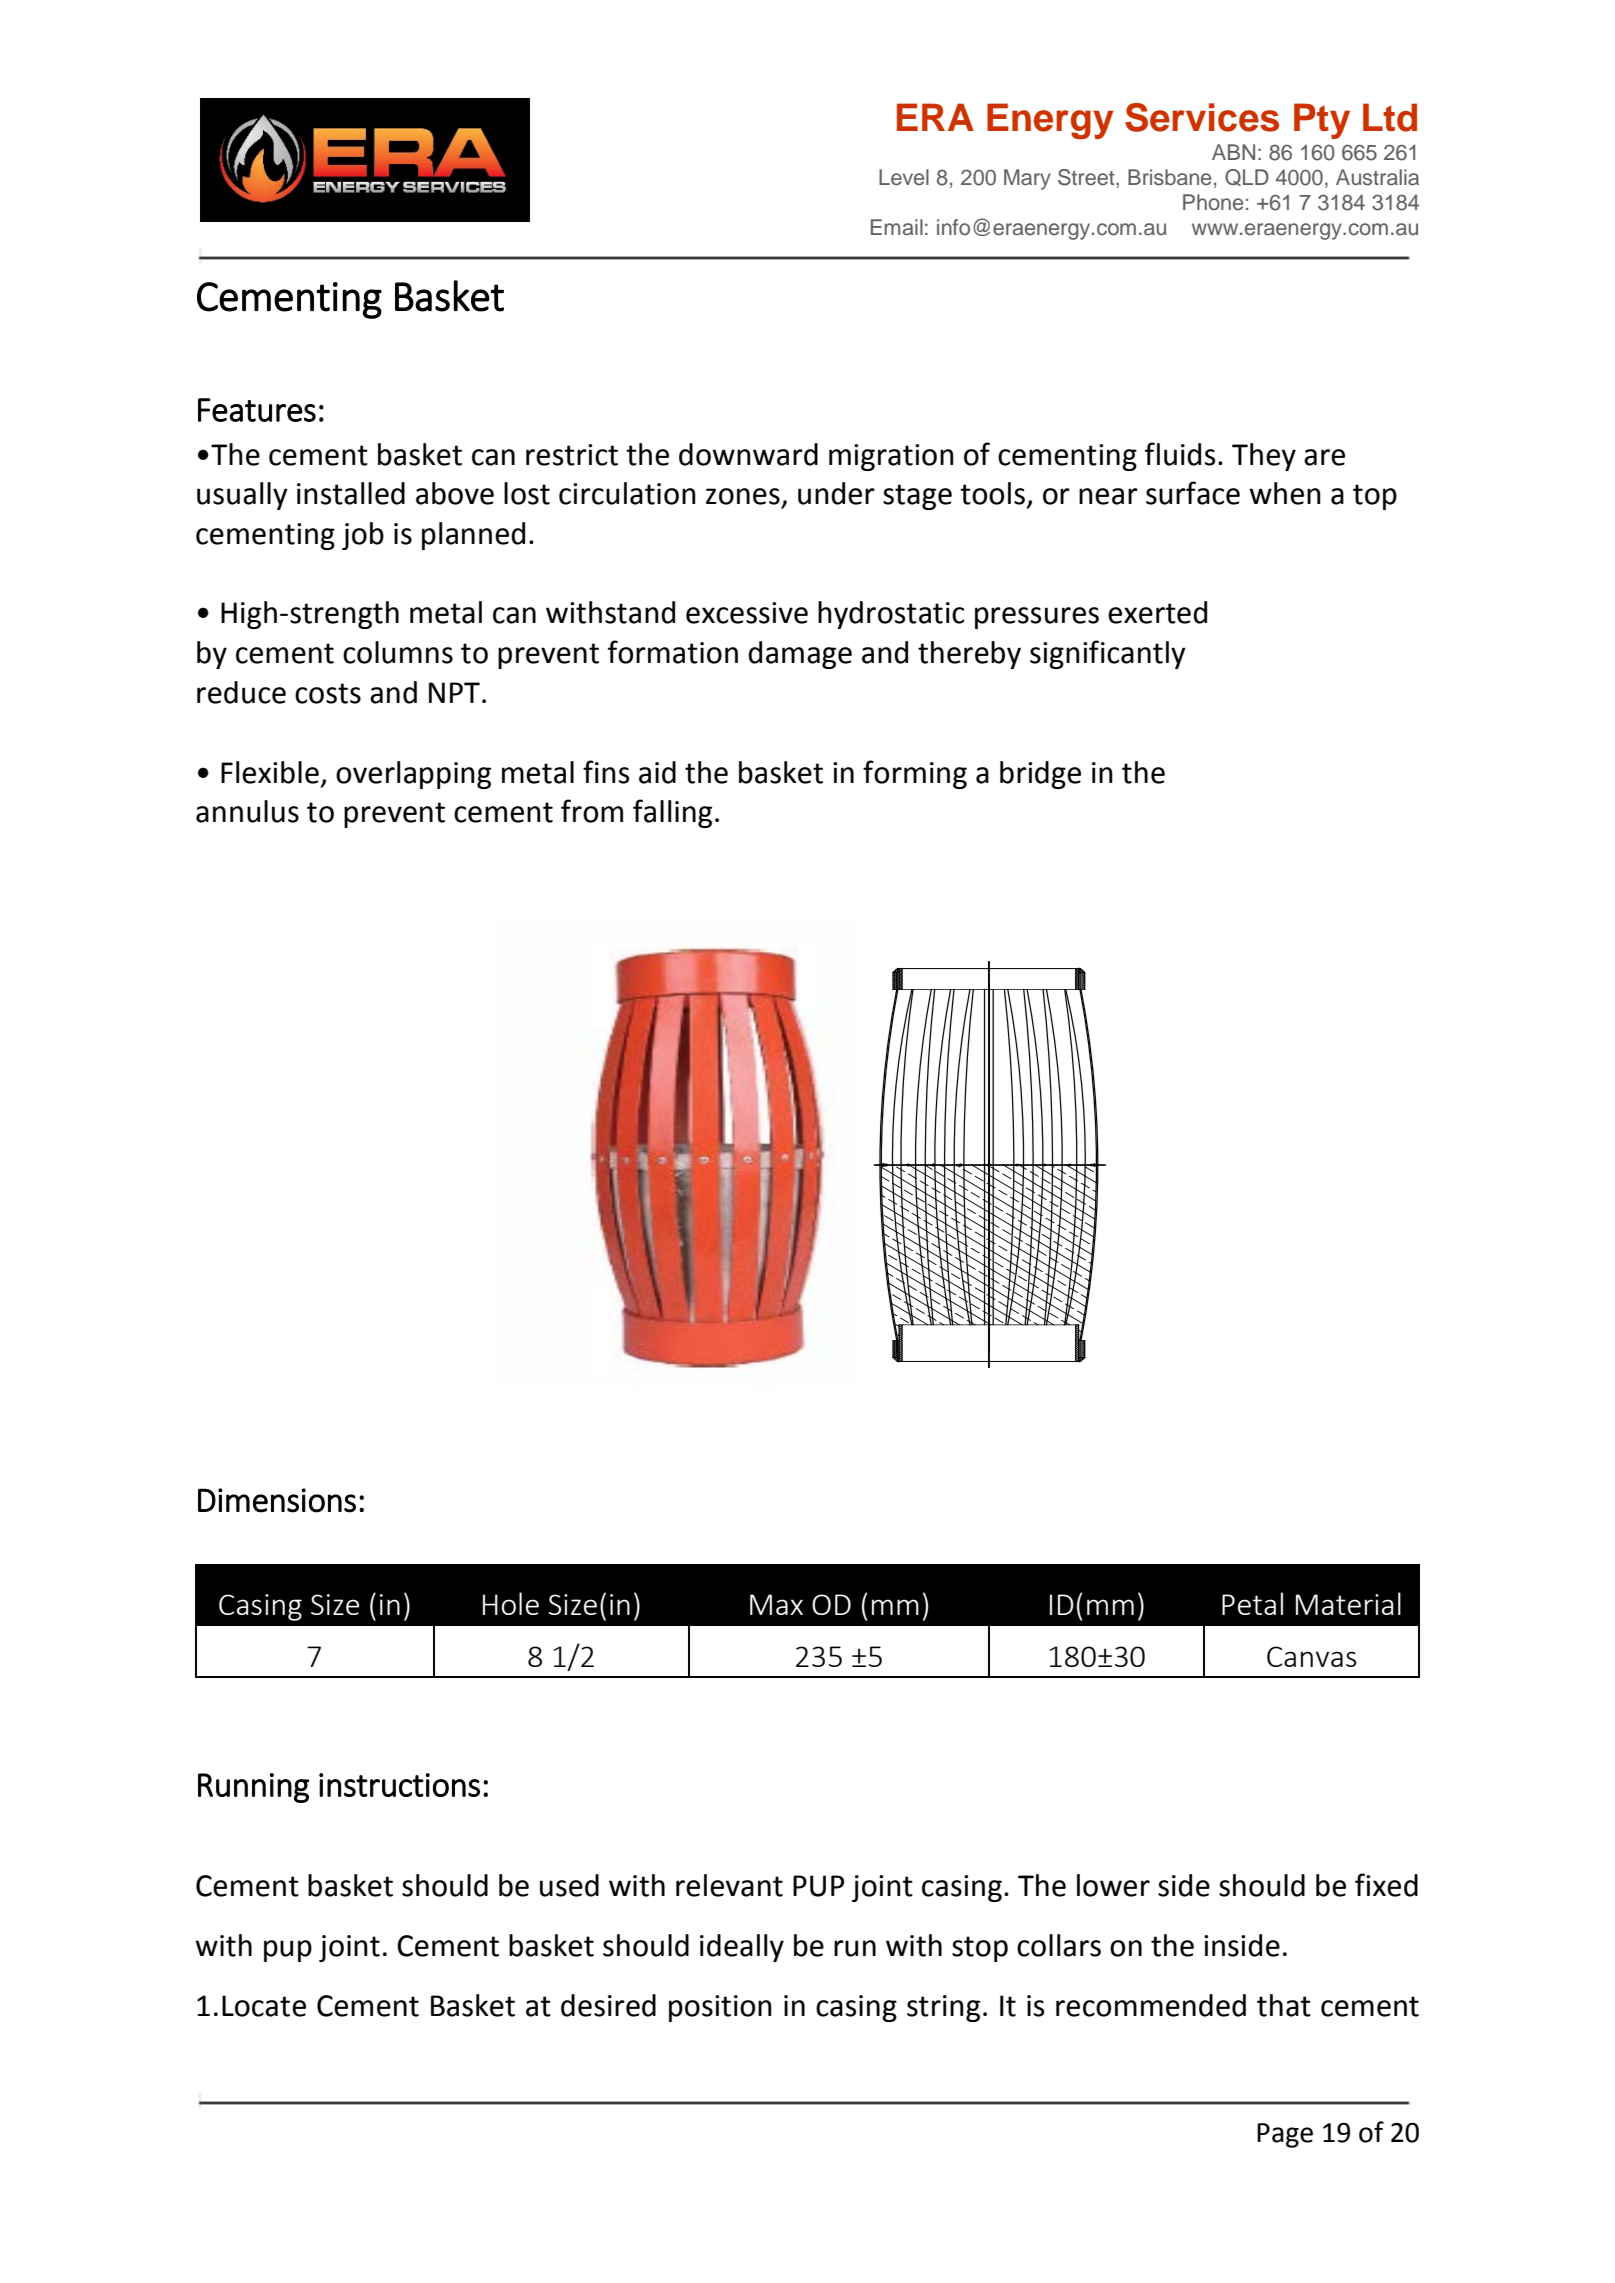 The width and height of the document is (1615, 2283). Describe the element at coordinates (1247, 177) in the document. I see `QLD` at that location.
